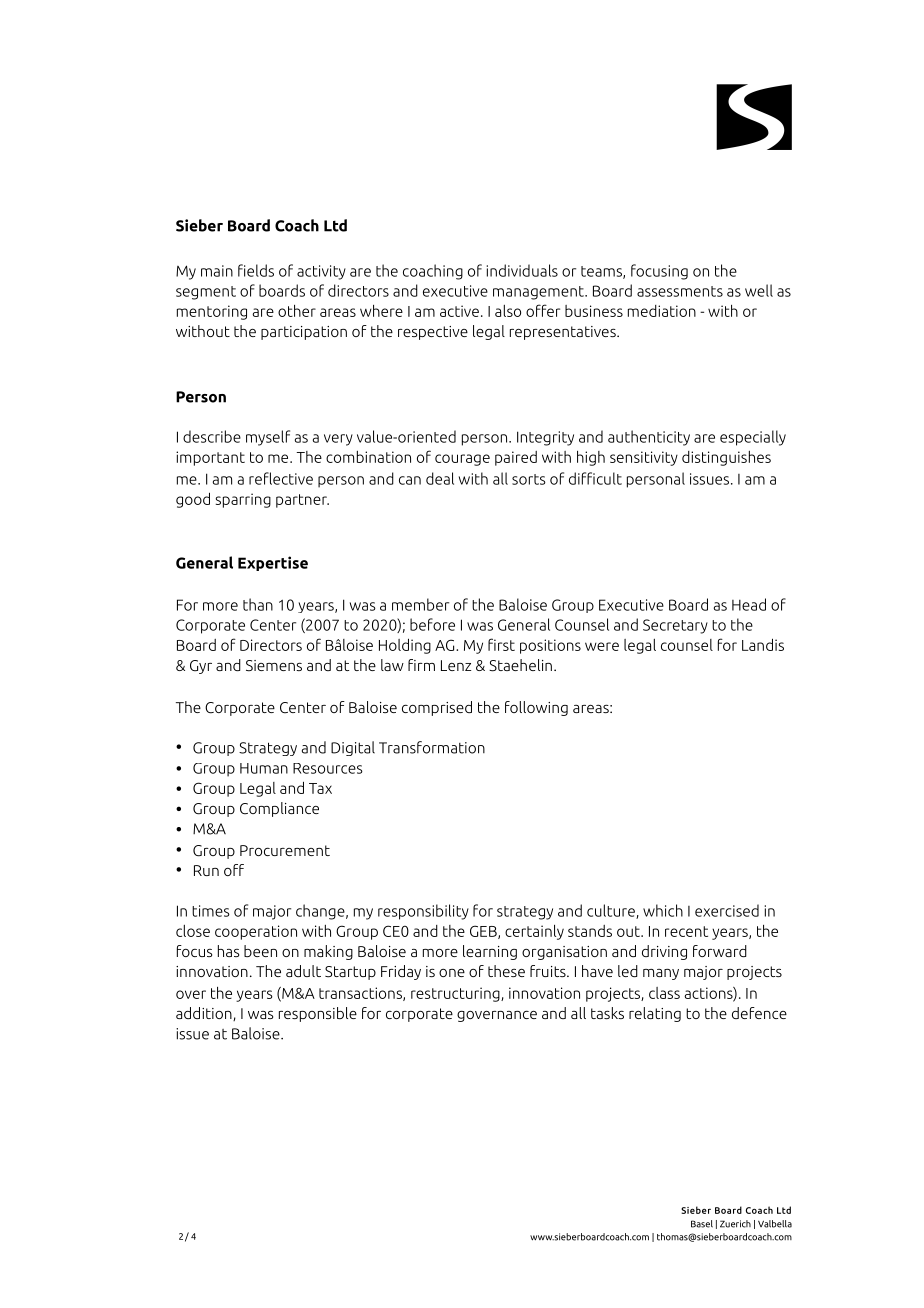 The image size is (924, 1308). Describe the element at coordinates (763, 644) in the screenshot. I see `Landis` at that location.
